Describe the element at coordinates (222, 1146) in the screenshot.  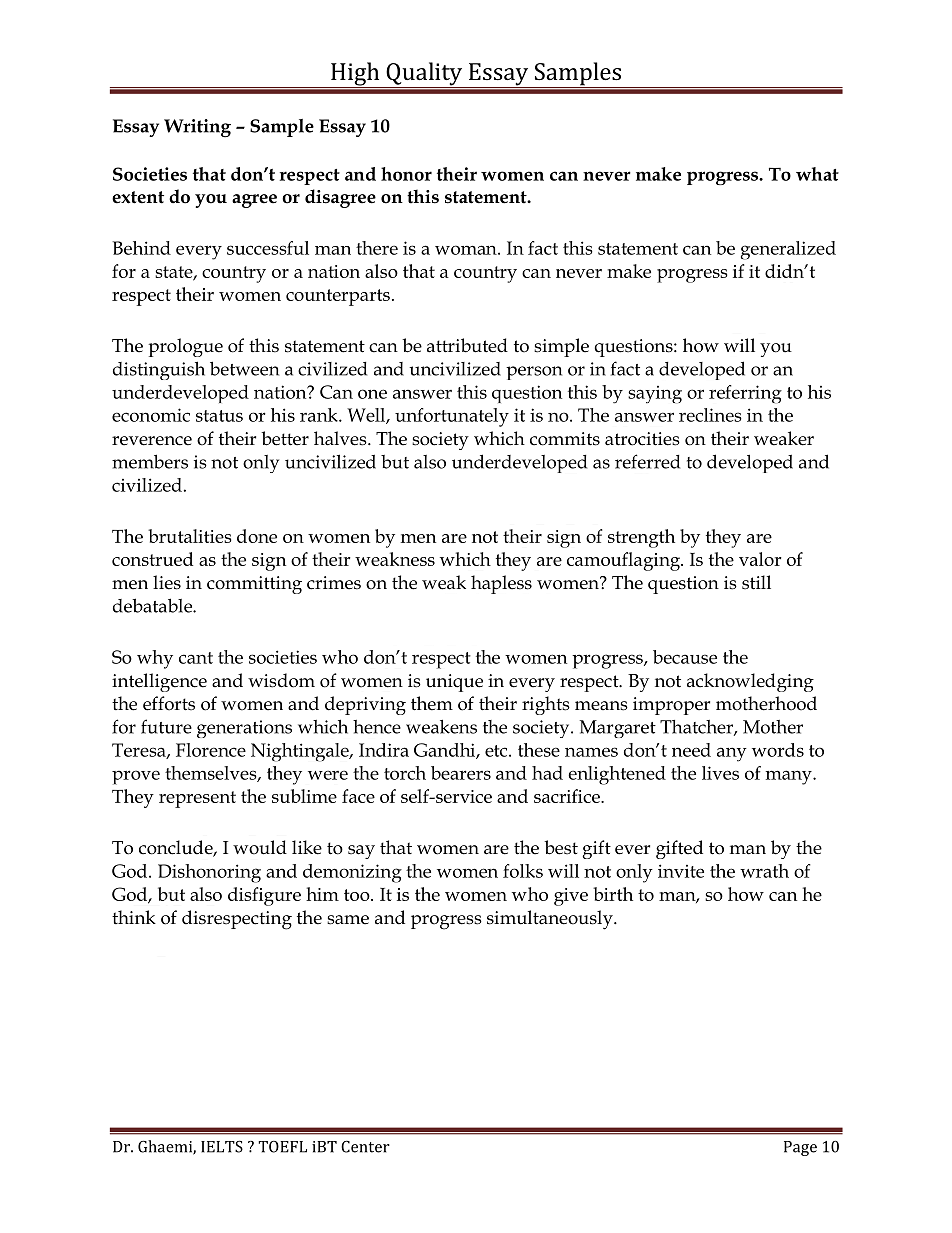
I see `IELTS` at that location.
